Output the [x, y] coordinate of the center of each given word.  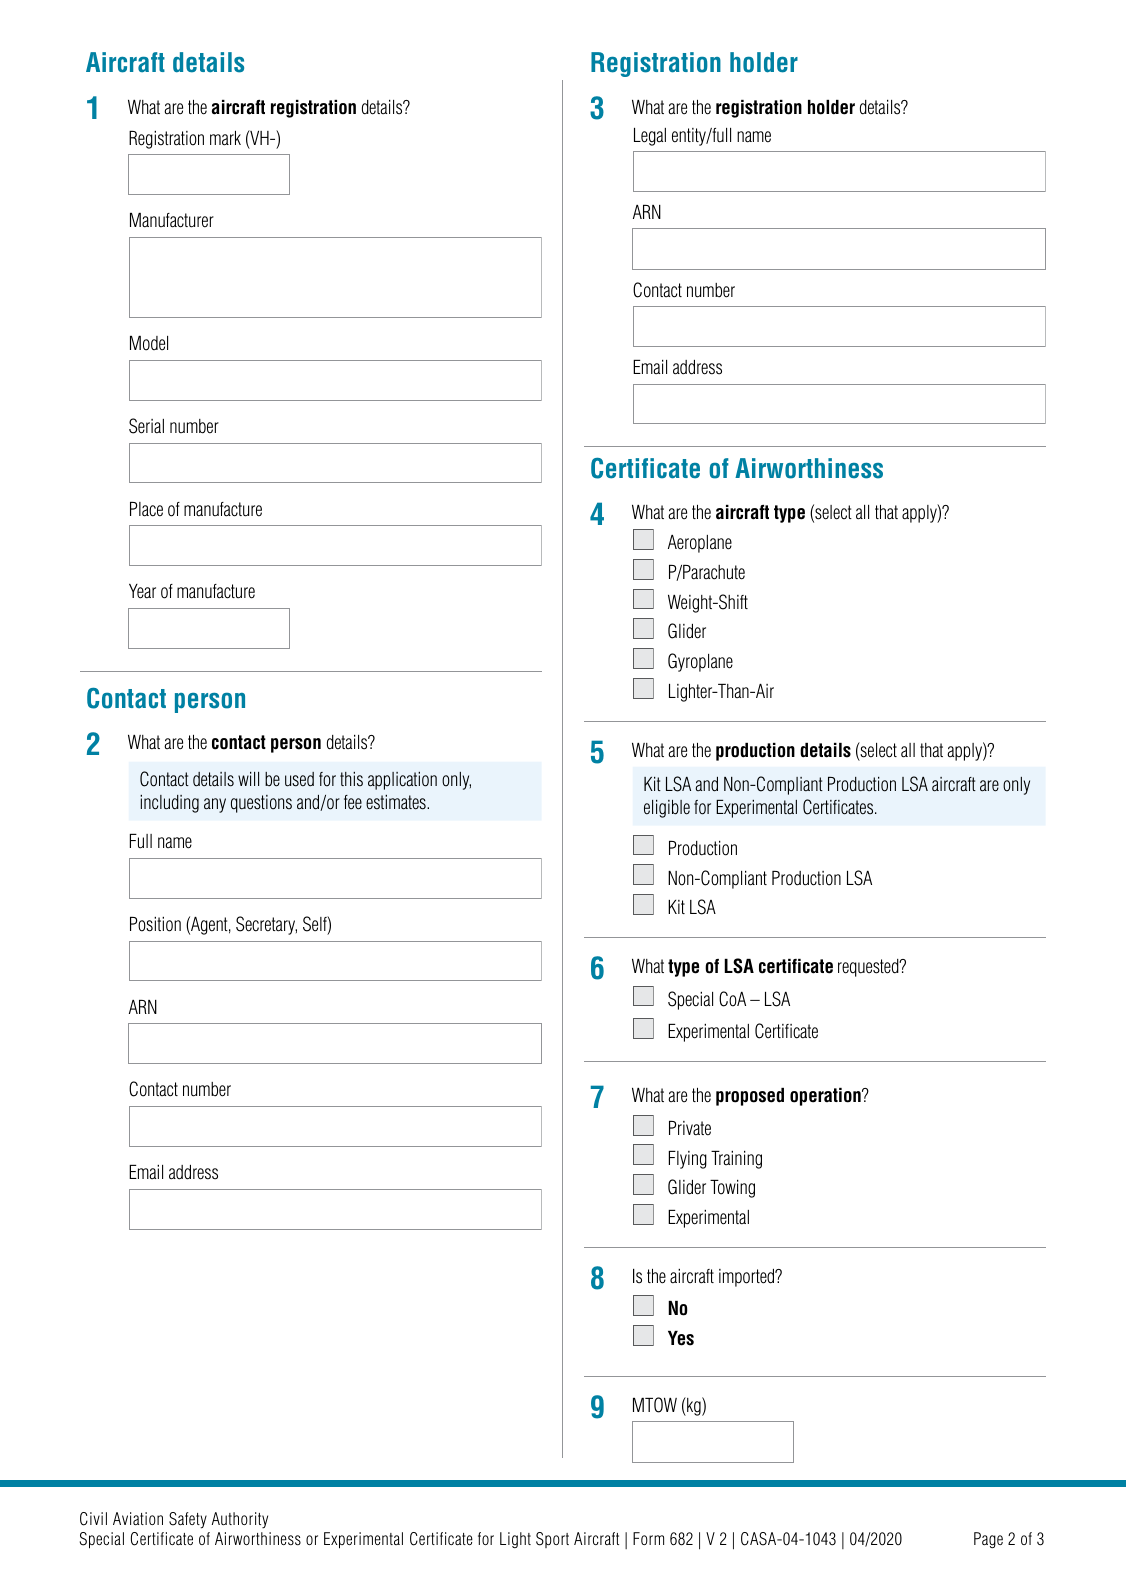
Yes [681, 1338]
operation [826, 1097]
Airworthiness [809, 468]
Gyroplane [700, 662]
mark [225, 138]
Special [690, 1000]
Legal [650, 137]
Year [142, 591]
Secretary [266, 925]
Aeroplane [700, 544]
